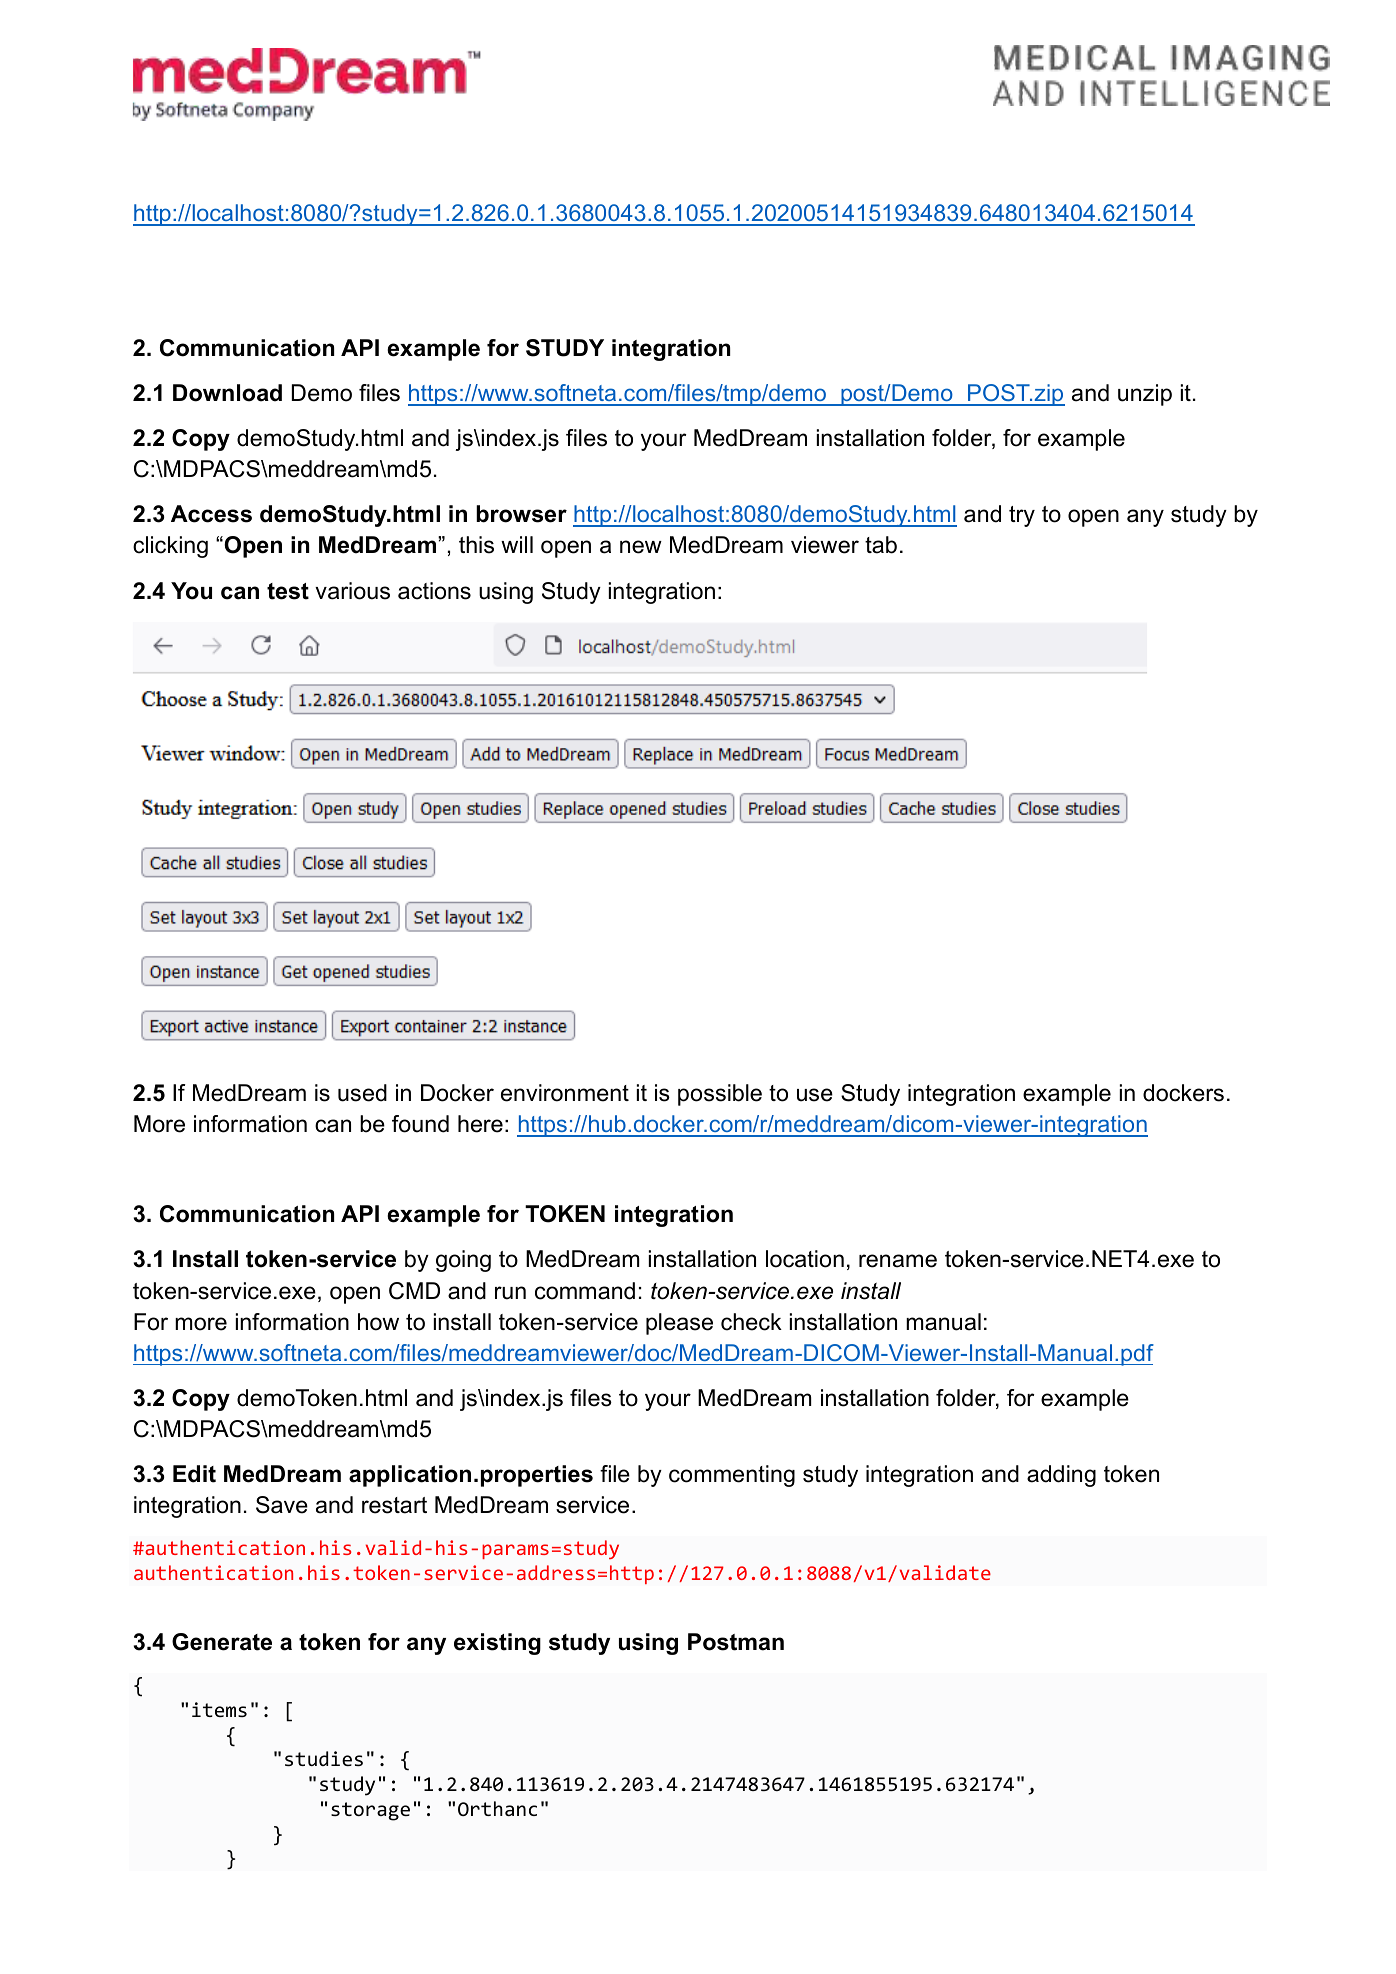 The height and width of the screenshot is (1974, 1396). What do you see at coordinates (324, 1758) in the screenshot?
I see `studies` at bounding box center [324, 1758].
